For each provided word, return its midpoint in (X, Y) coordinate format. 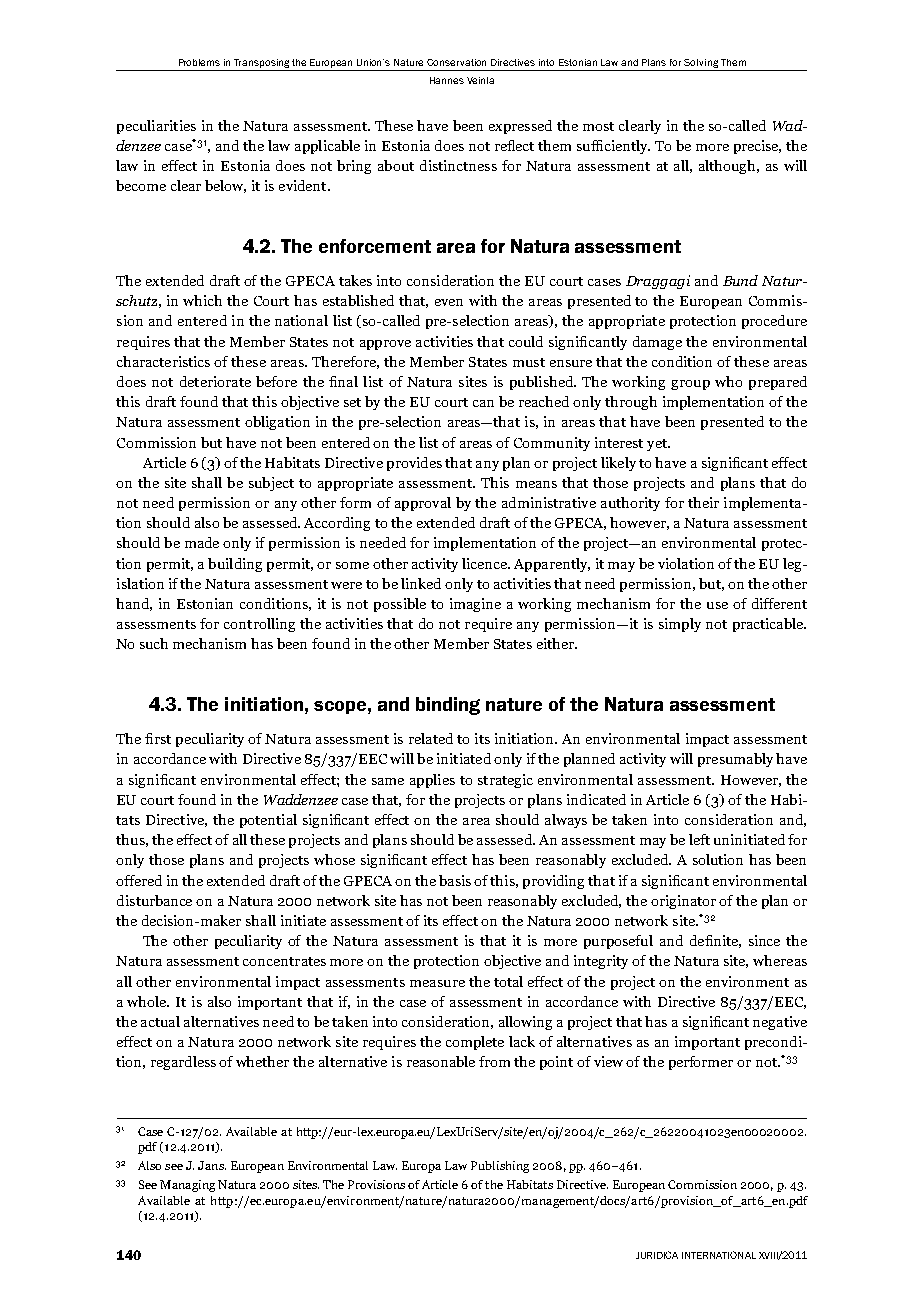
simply (680, 625)
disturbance (154, 900)
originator (683, 902)
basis (455, 880)
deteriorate (215, 381)
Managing (187, 1186)
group (690, 385)
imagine (475, 605)
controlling (259, 625)
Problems (199, 62)
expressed (520, 127)
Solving (701, 63)
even (449, 302)
